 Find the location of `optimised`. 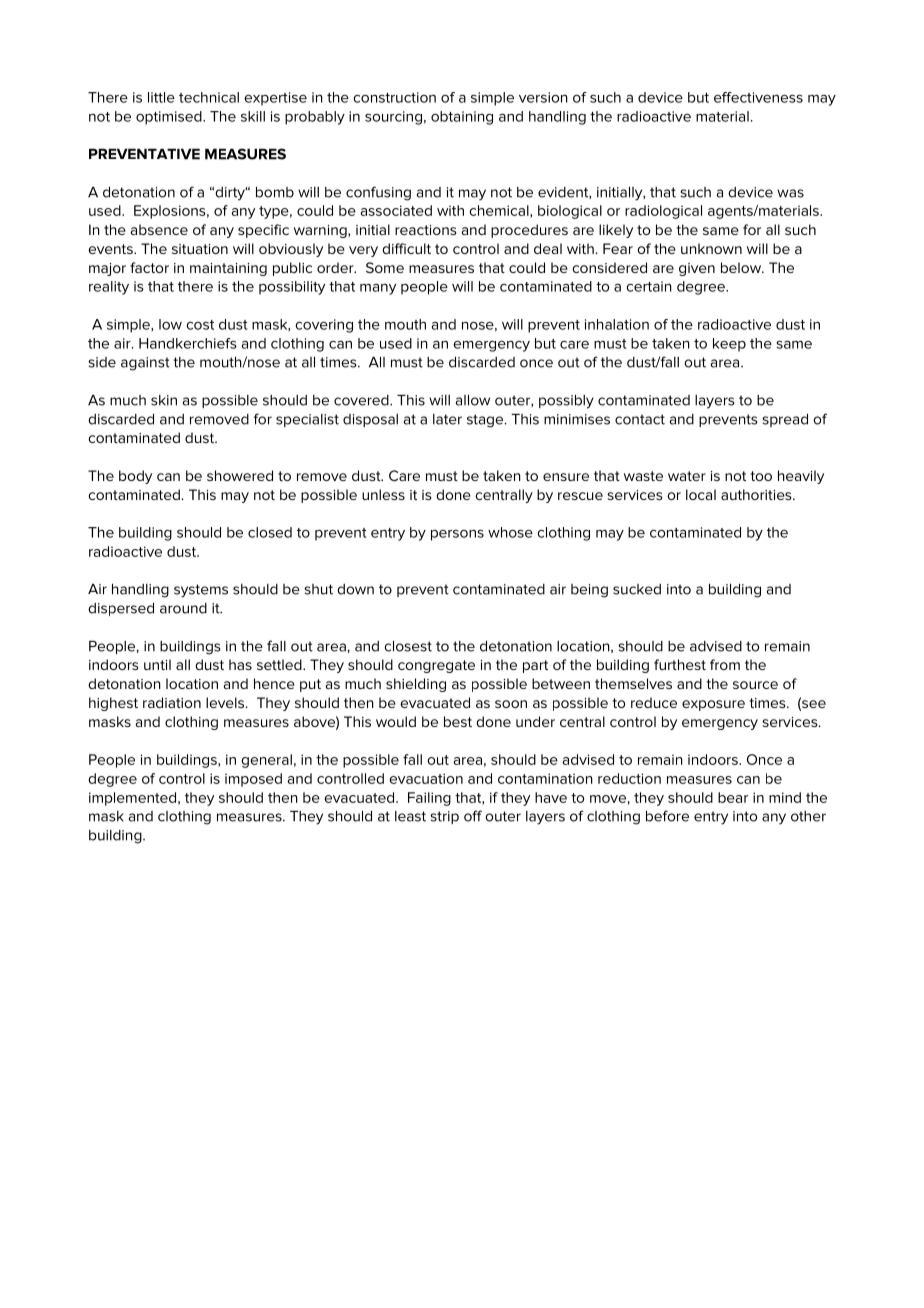

optimised is located at coordinates (170, 118).
